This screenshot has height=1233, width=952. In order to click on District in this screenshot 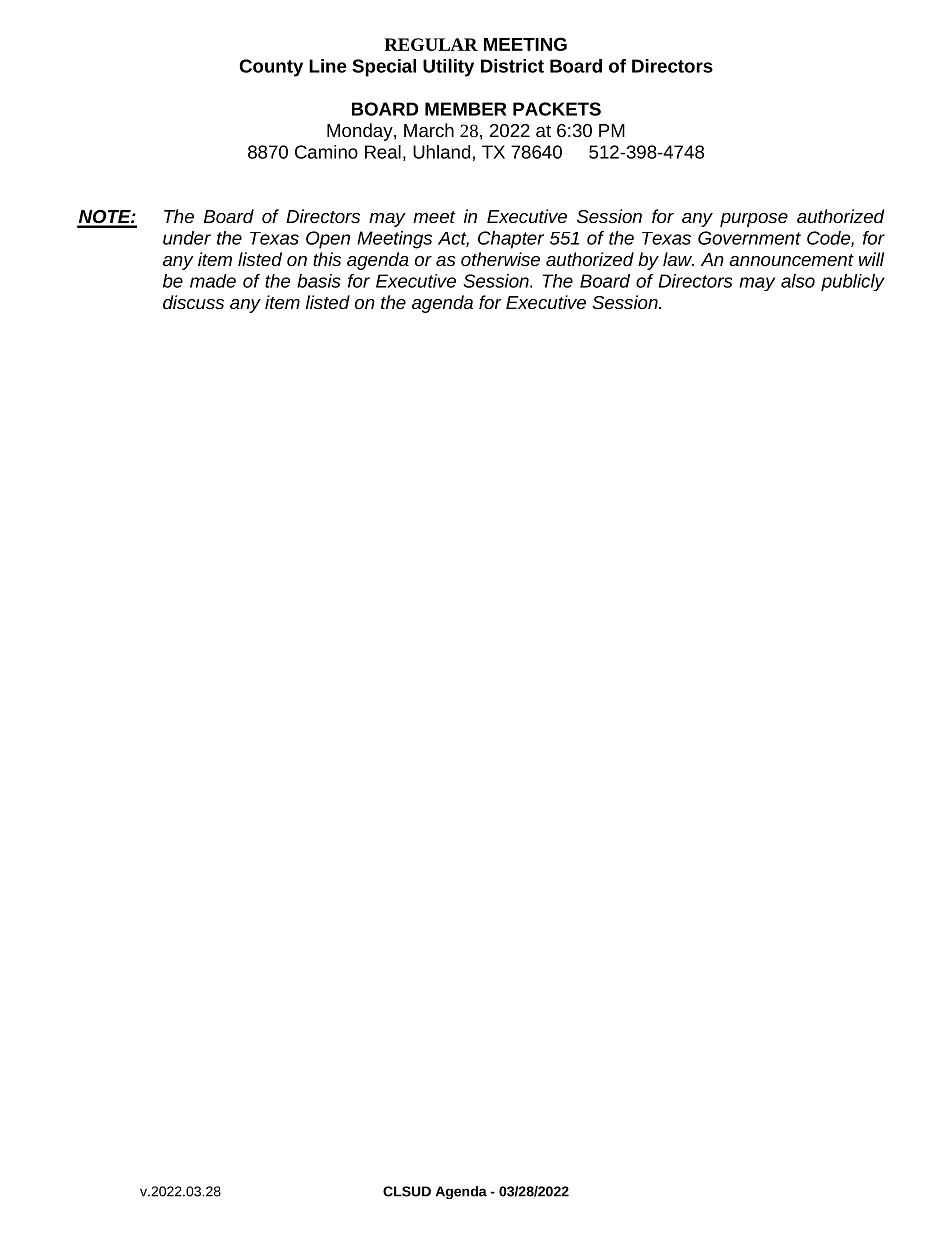, I will do `click(512, 66)`.
